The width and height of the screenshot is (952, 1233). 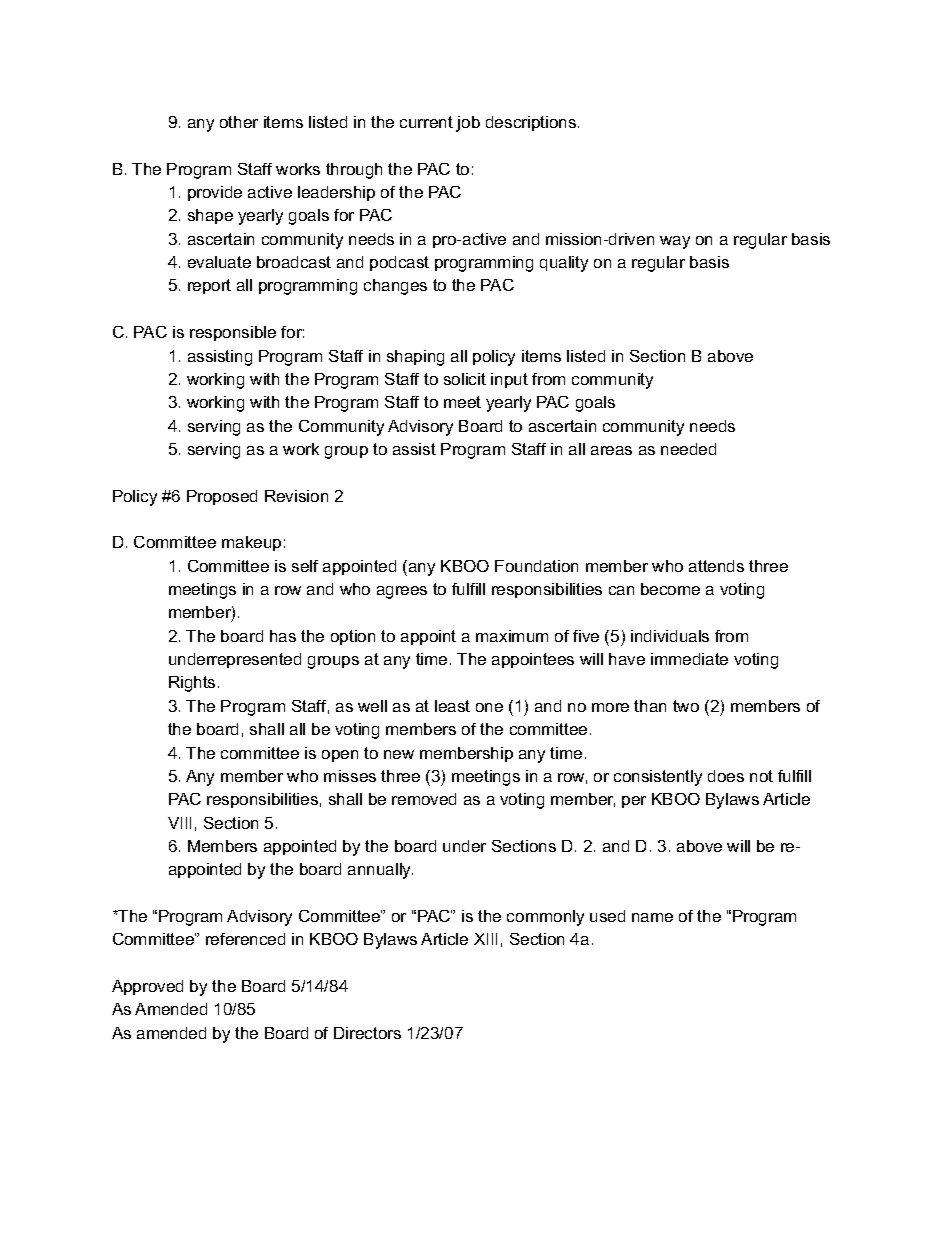 What do you see at coordinates (688, 449) in the screenshot?
I see `needed` at bounding box center [688, 449].
